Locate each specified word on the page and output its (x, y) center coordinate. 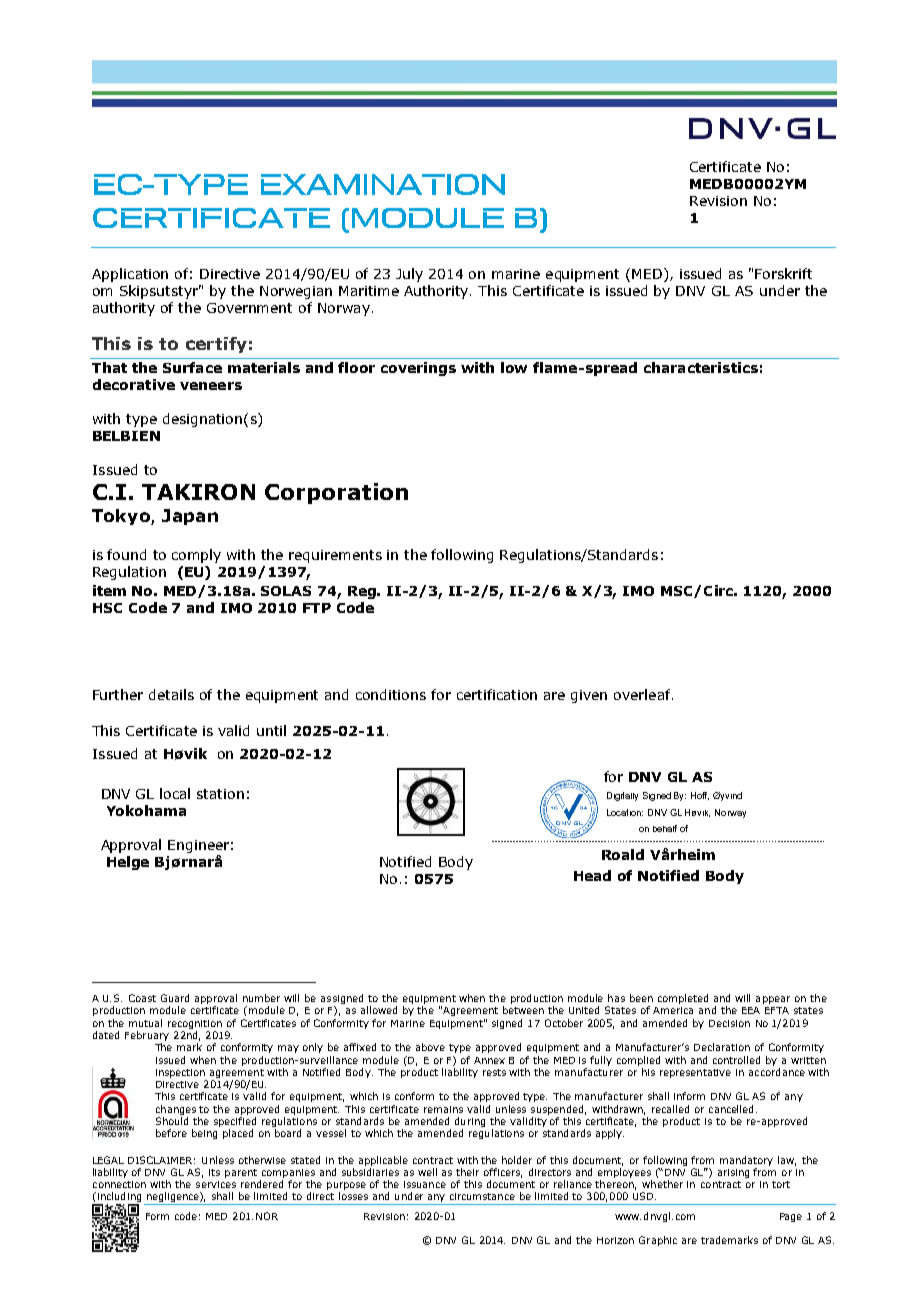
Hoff (700, 796)
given (589, 696)
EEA (751, 1010)
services (216, 1184)
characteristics (701, 367)
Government (249, 308)
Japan (190, 517)
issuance (425, 1184)
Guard (175, 998)
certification (497, 694)
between (523, 1010)
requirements (335, 556)
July (409, 275)
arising (733, 1173)
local (175, 793)
